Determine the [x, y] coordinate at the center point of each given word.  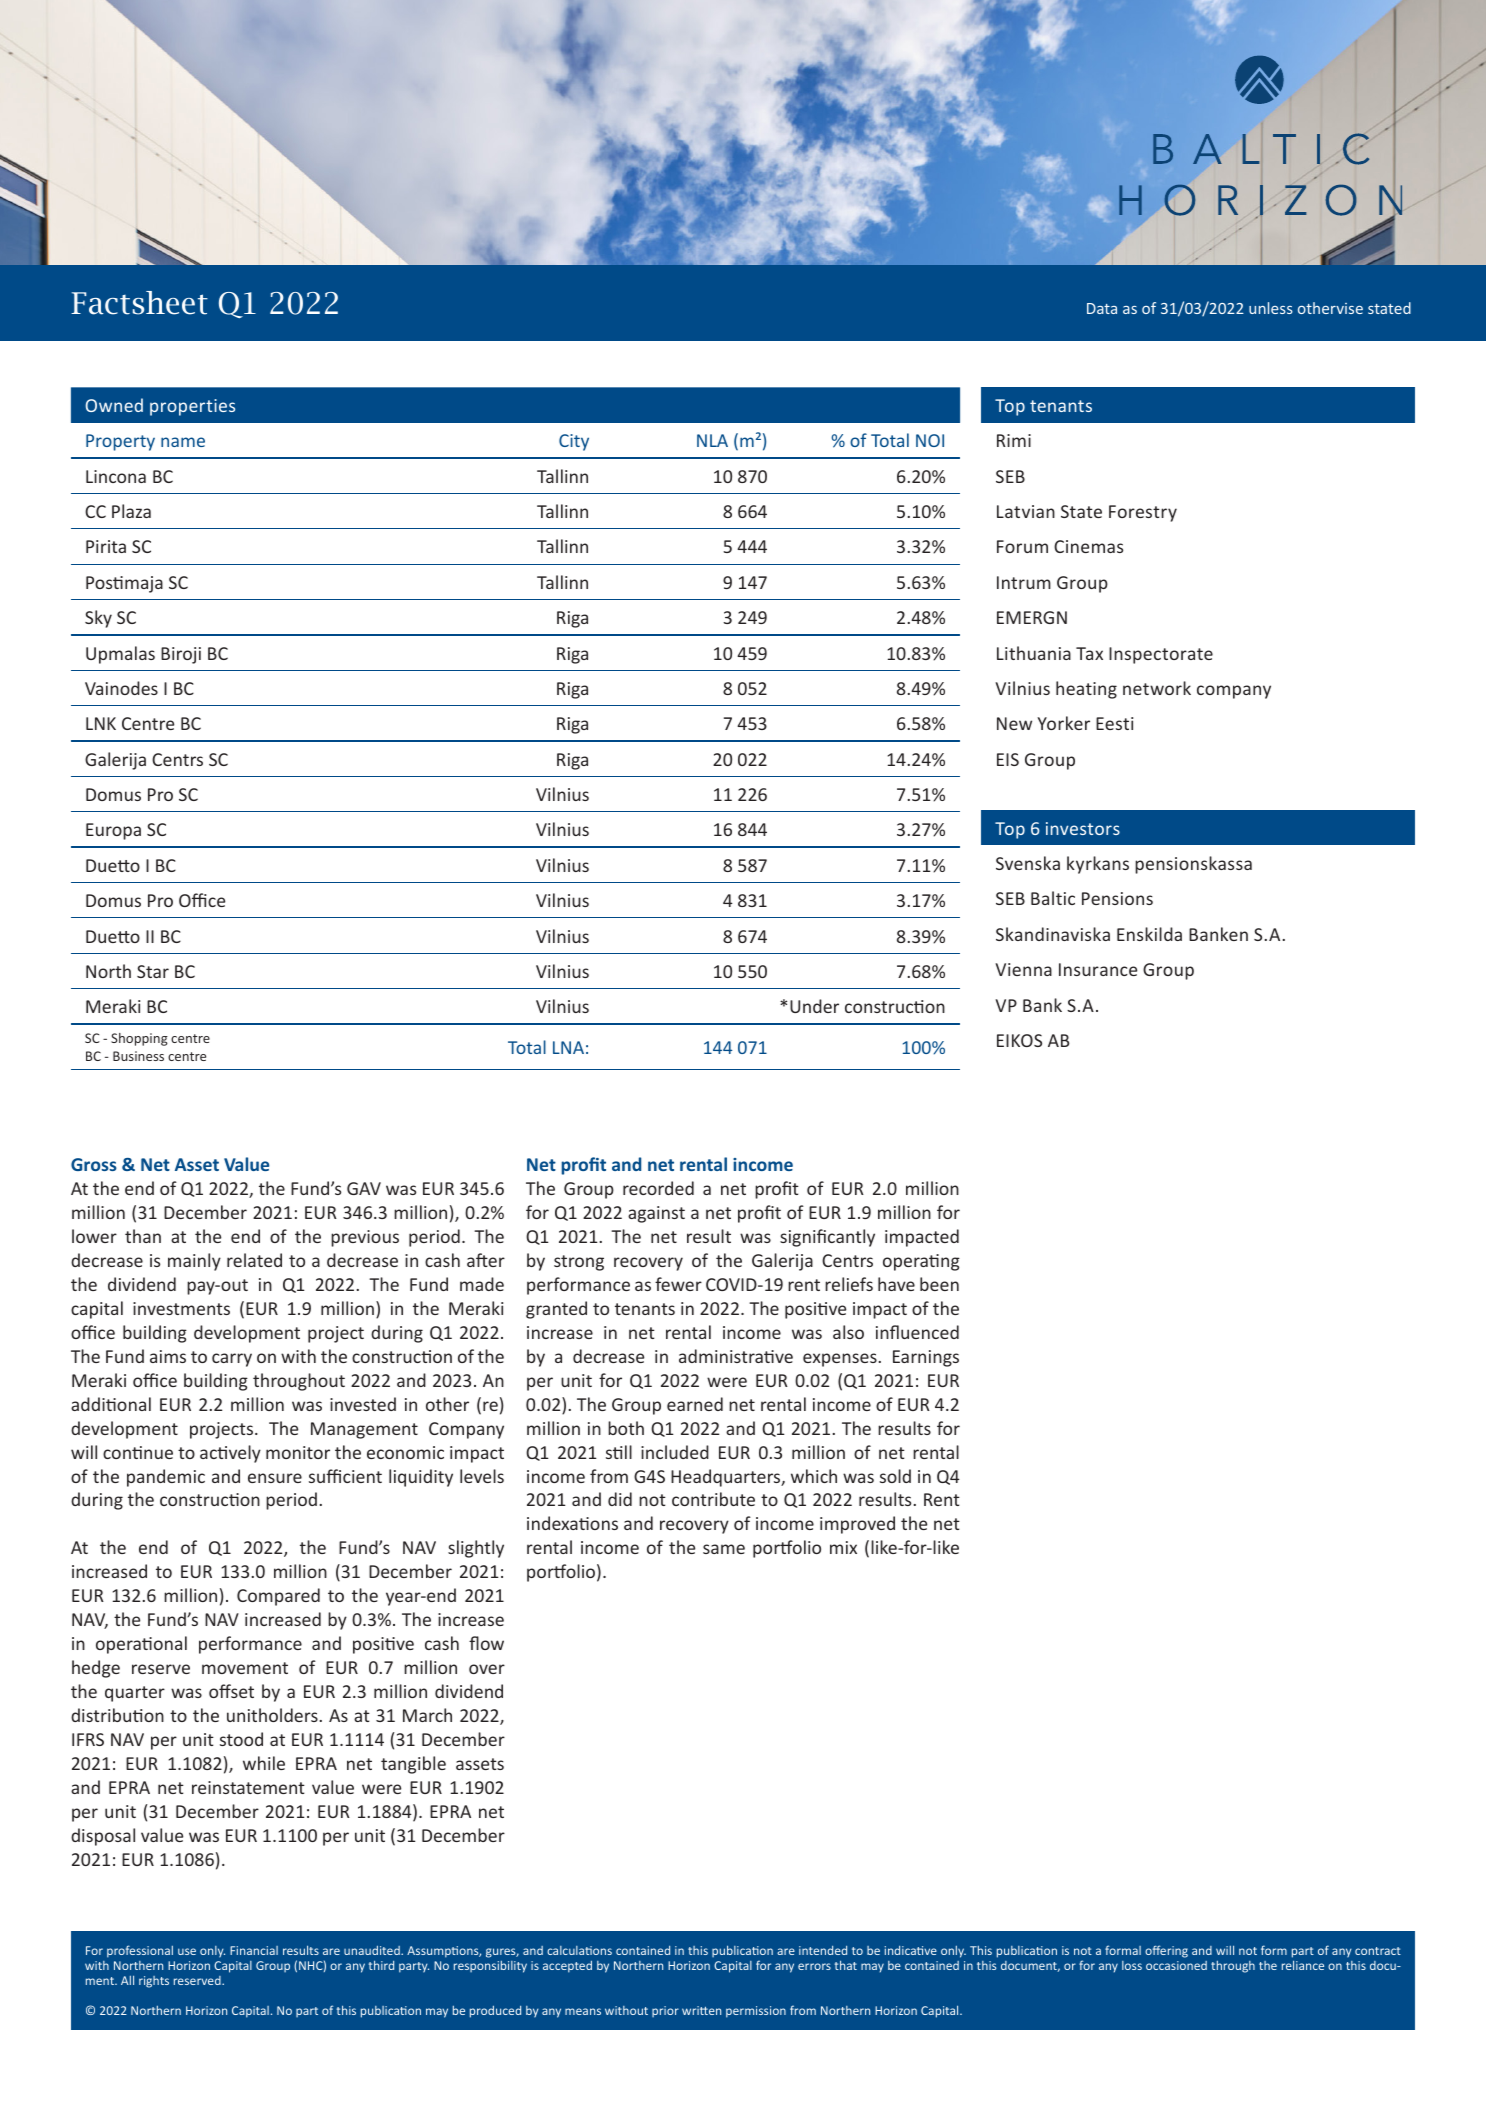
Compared [278, 1597]
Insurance [1098, 969]
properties [192, 407]
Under [814, 1006]
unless [1271, 308]
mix [843, 1547]
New [1014, 723]
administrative [736, 1356]
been [939, 1284]
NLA [712, 440]
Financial [254, 1950]
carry [232, 1360]
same [724, 1549]
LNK [101, 723]
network [1157, 688]
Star [153, 971]
